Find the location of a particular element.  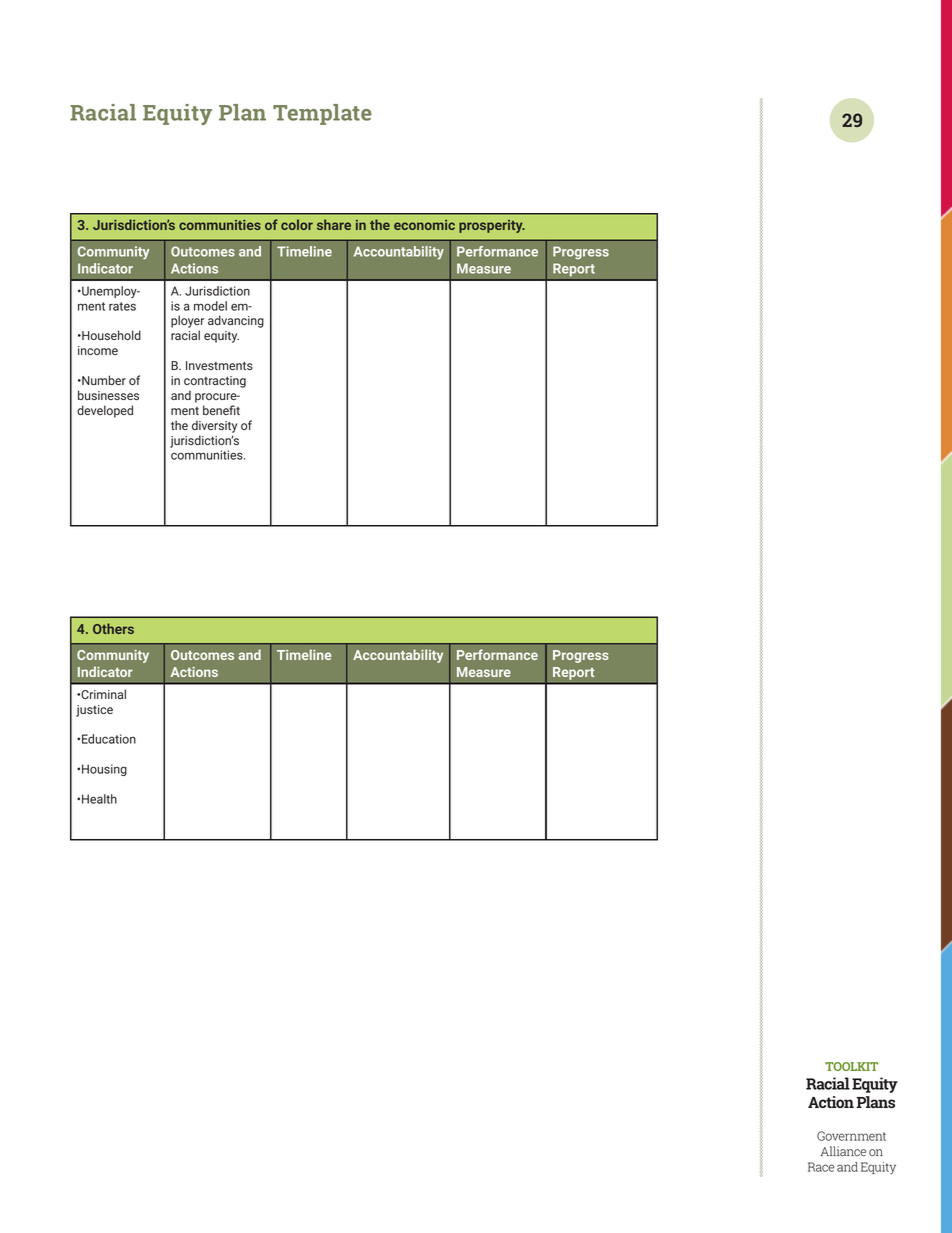

prosperity is located at coordinates (492, 226).
